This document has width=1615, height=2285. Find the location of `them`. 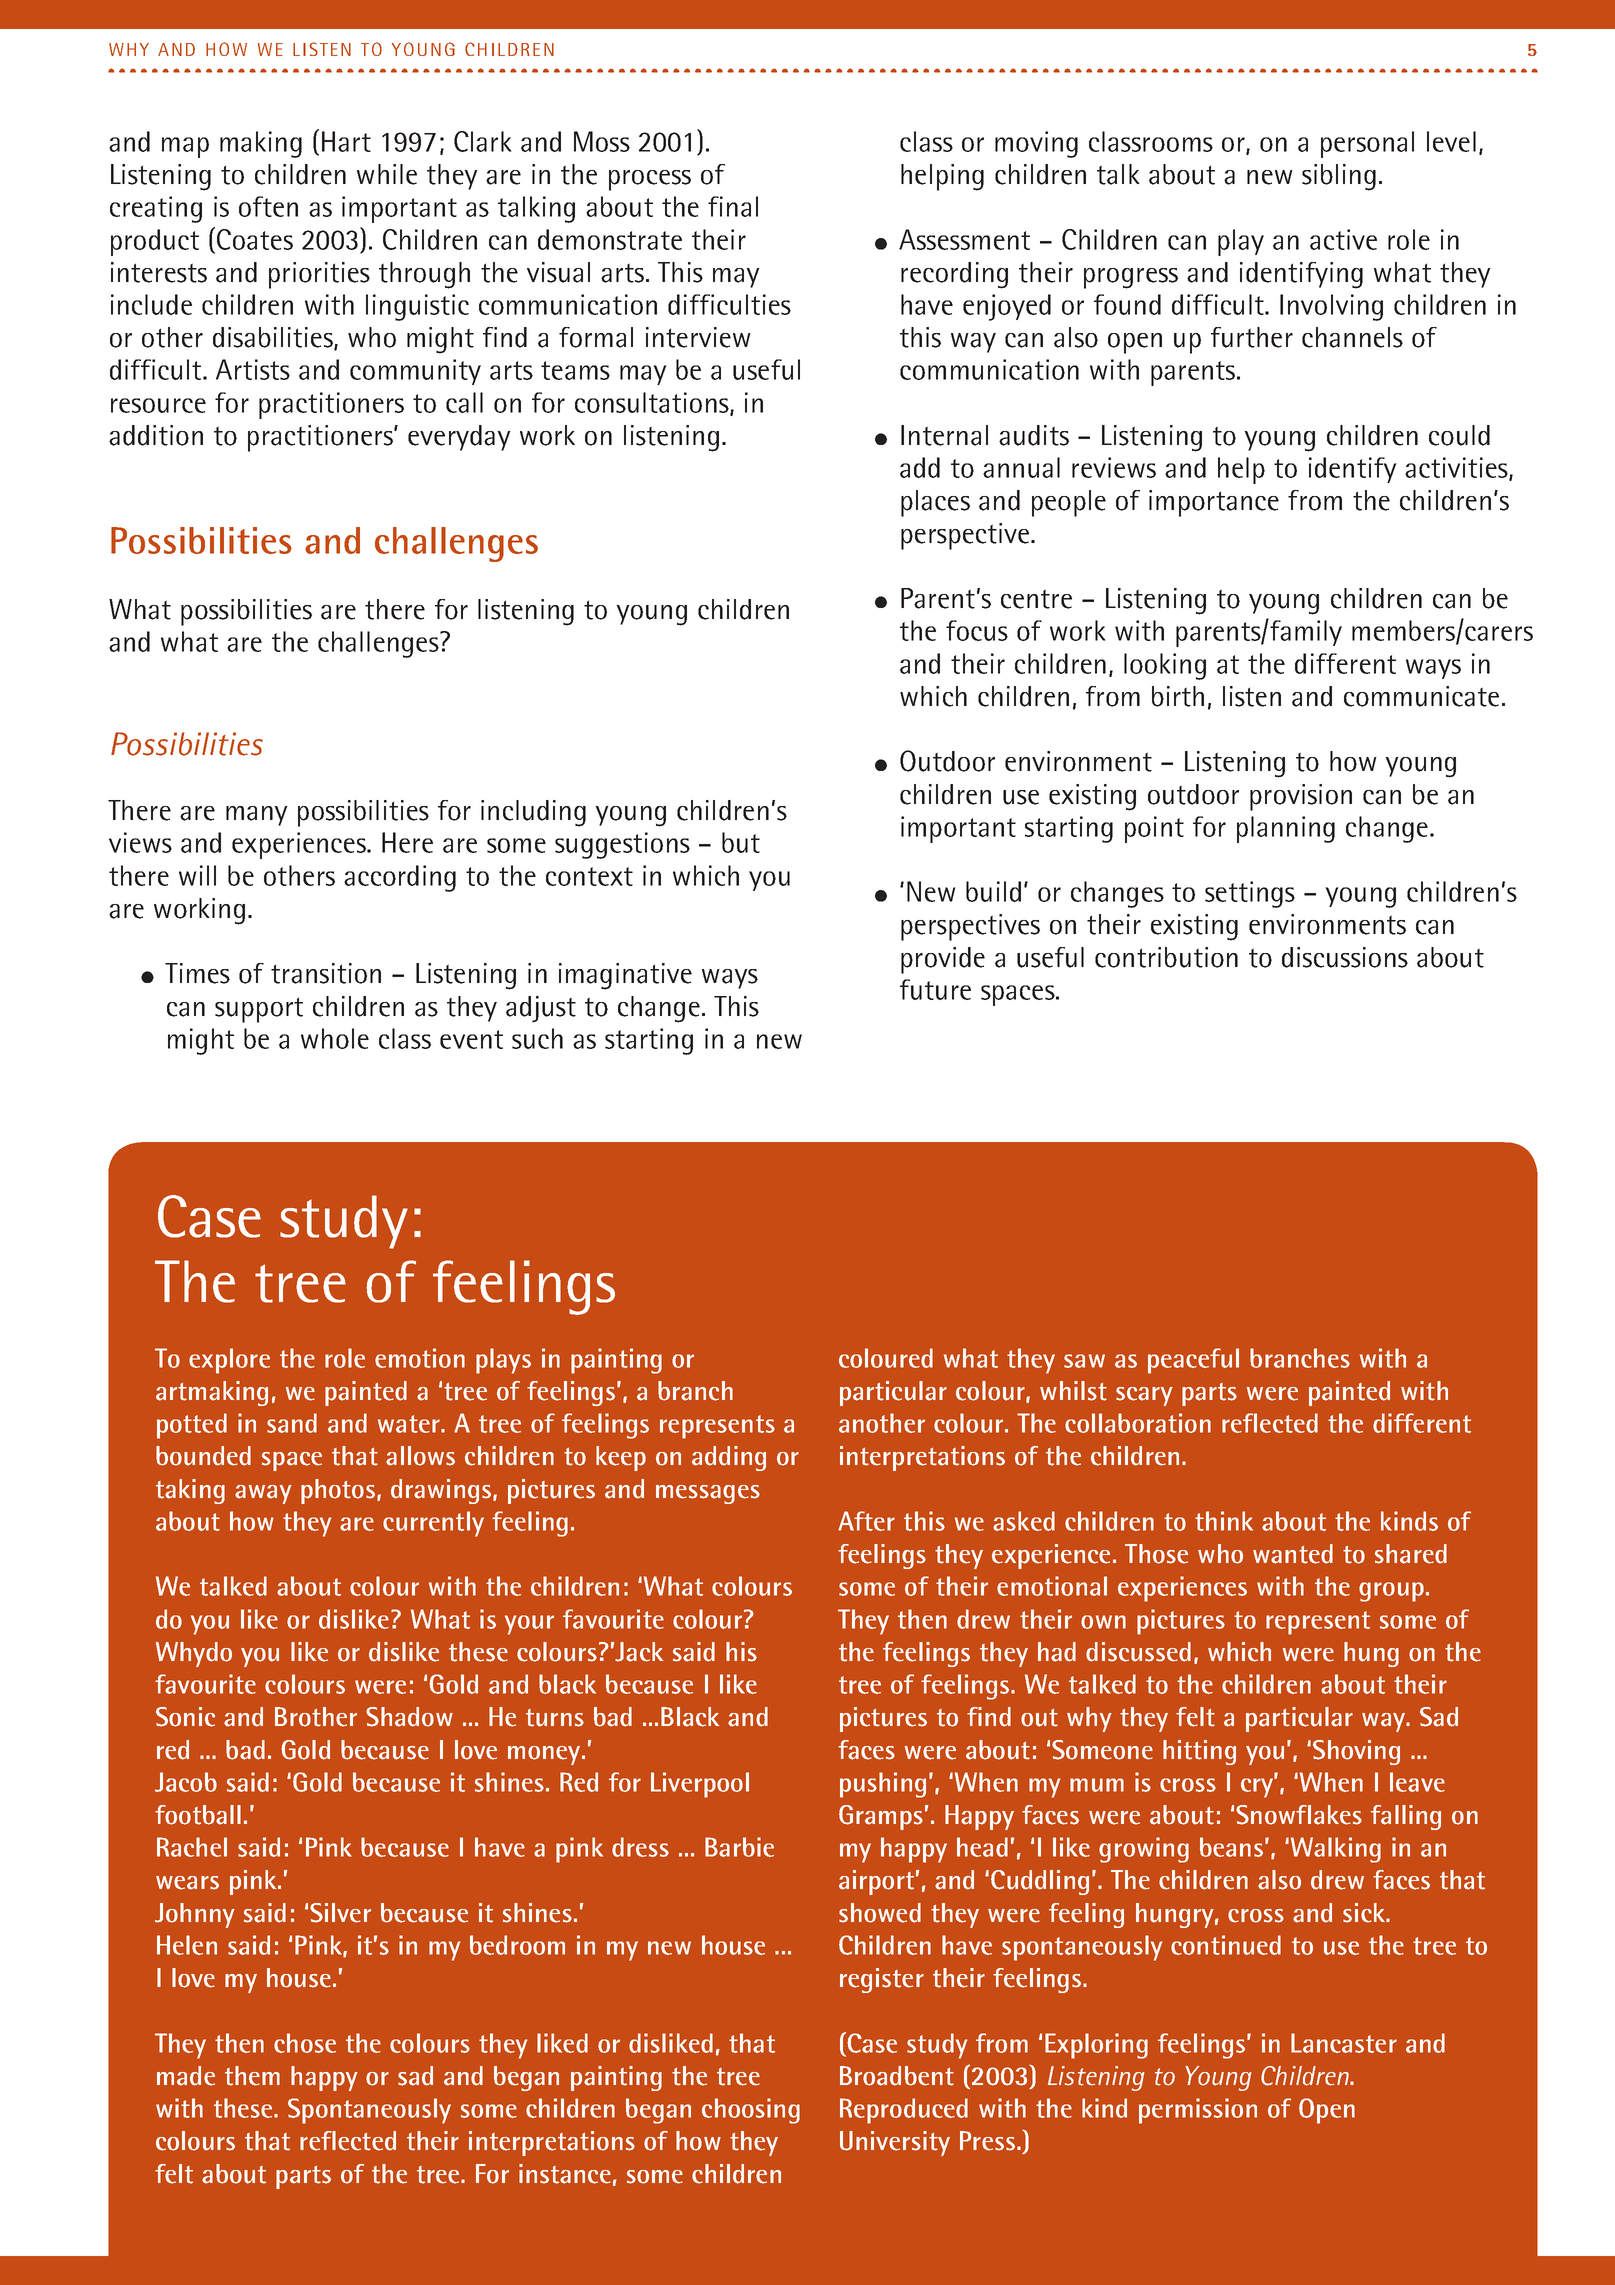

them is located at coordinates (252, 2076).
